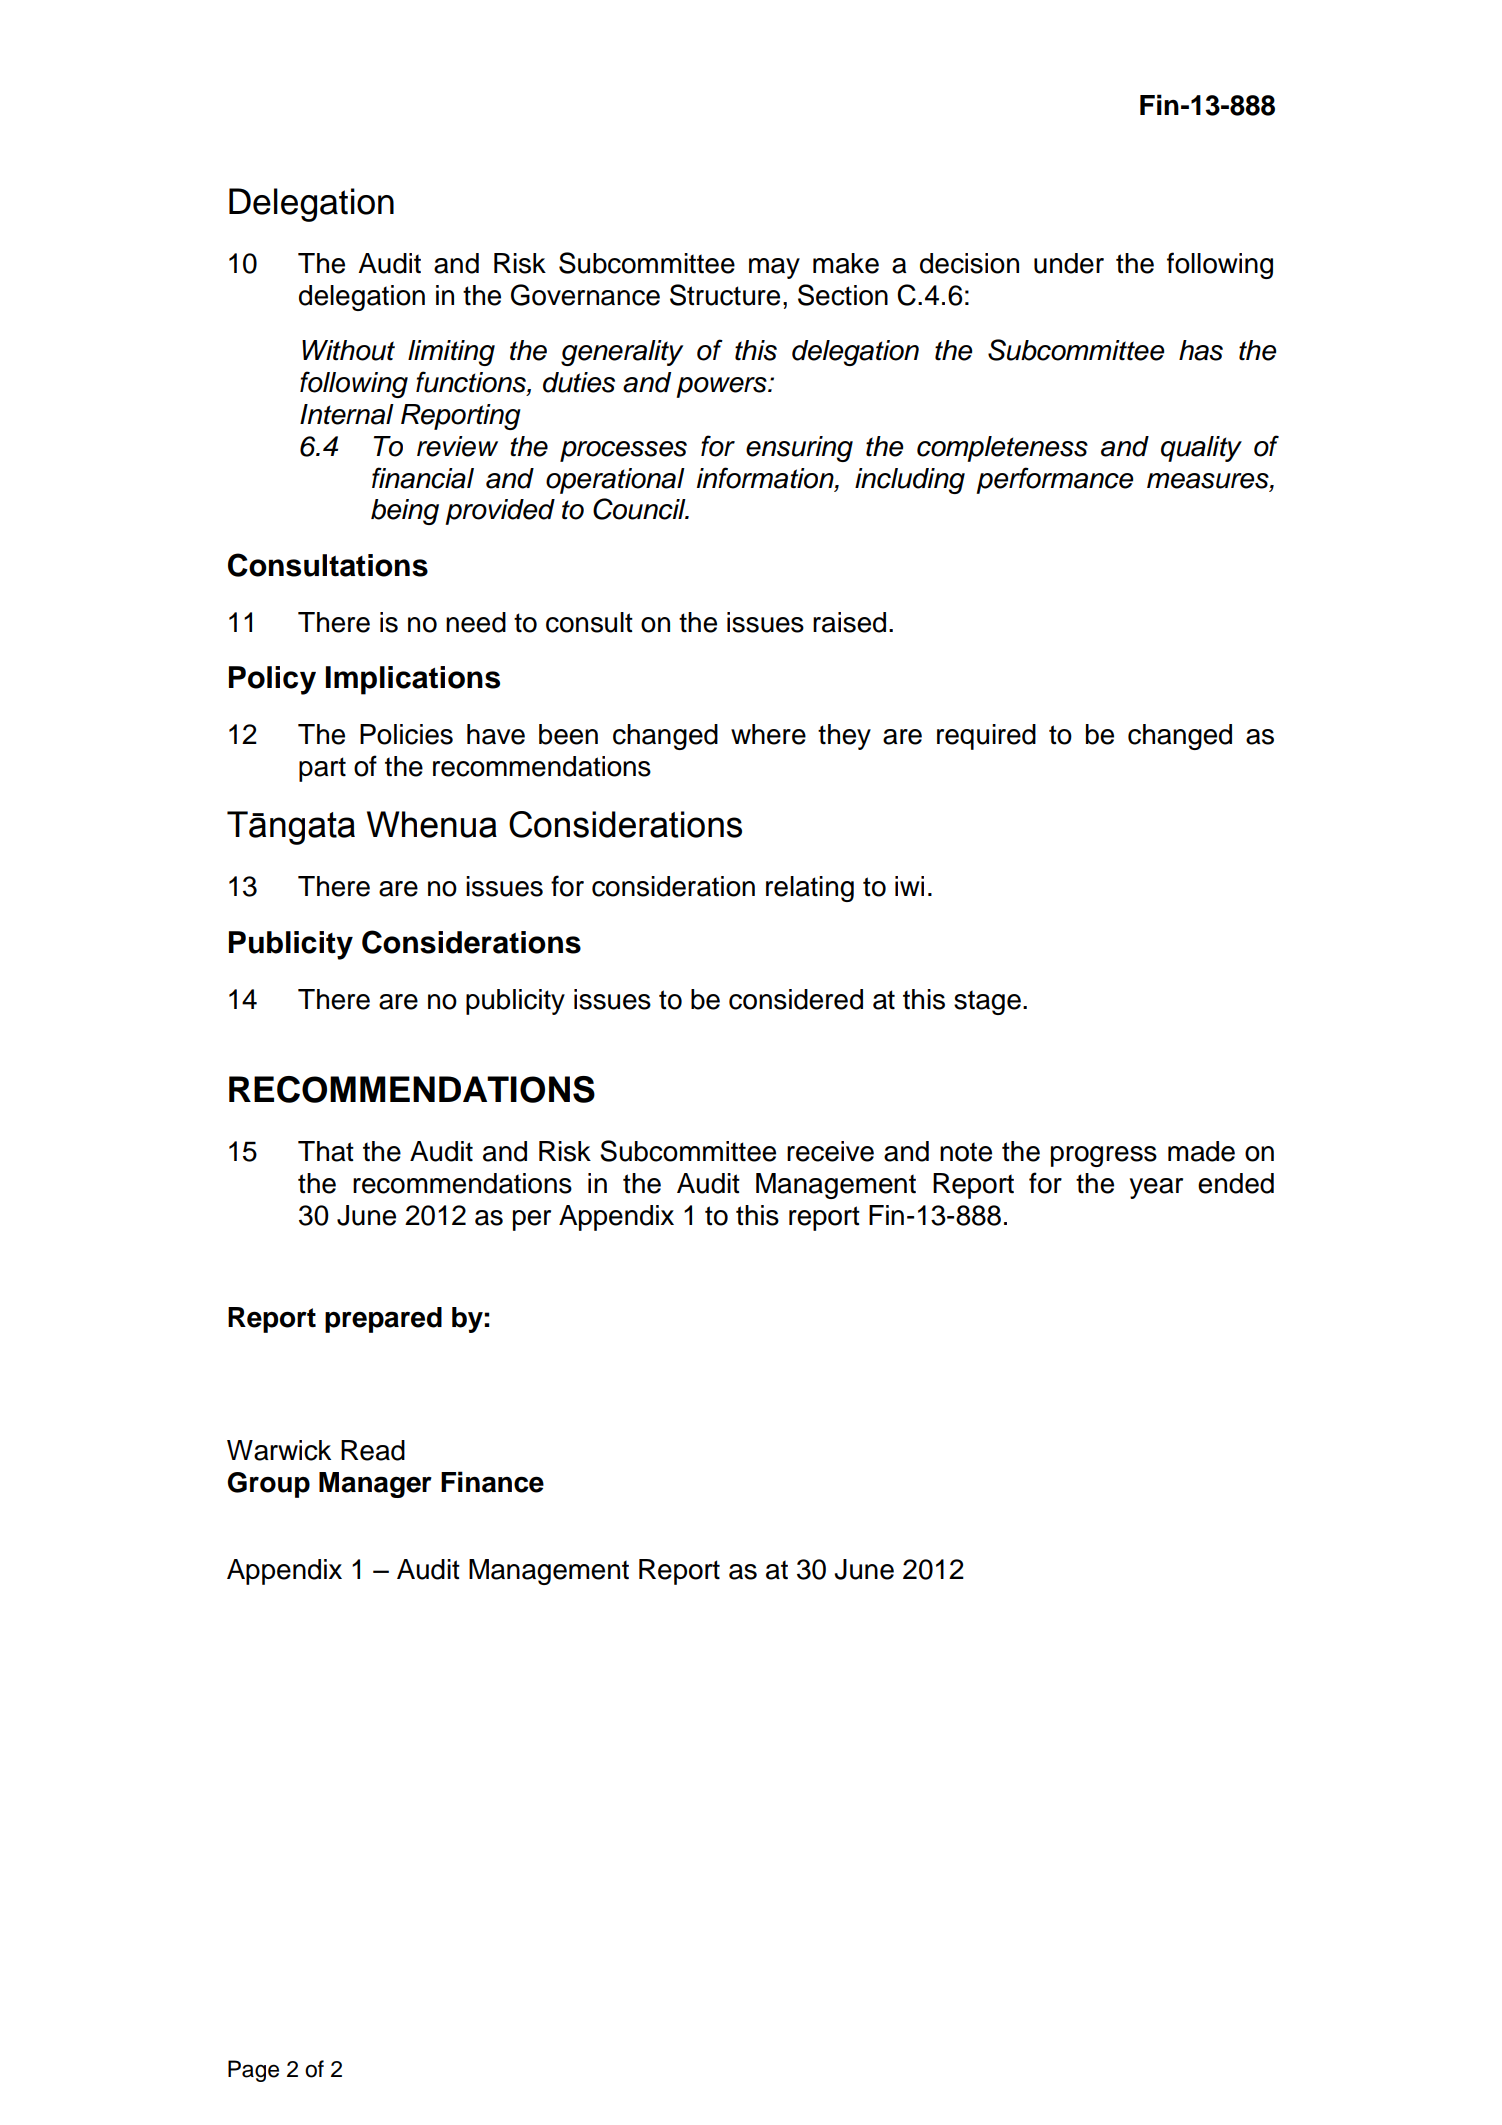 The width and height of the screenshot is (1502, 2125). I want to click on stage, so click(987, 1002).
